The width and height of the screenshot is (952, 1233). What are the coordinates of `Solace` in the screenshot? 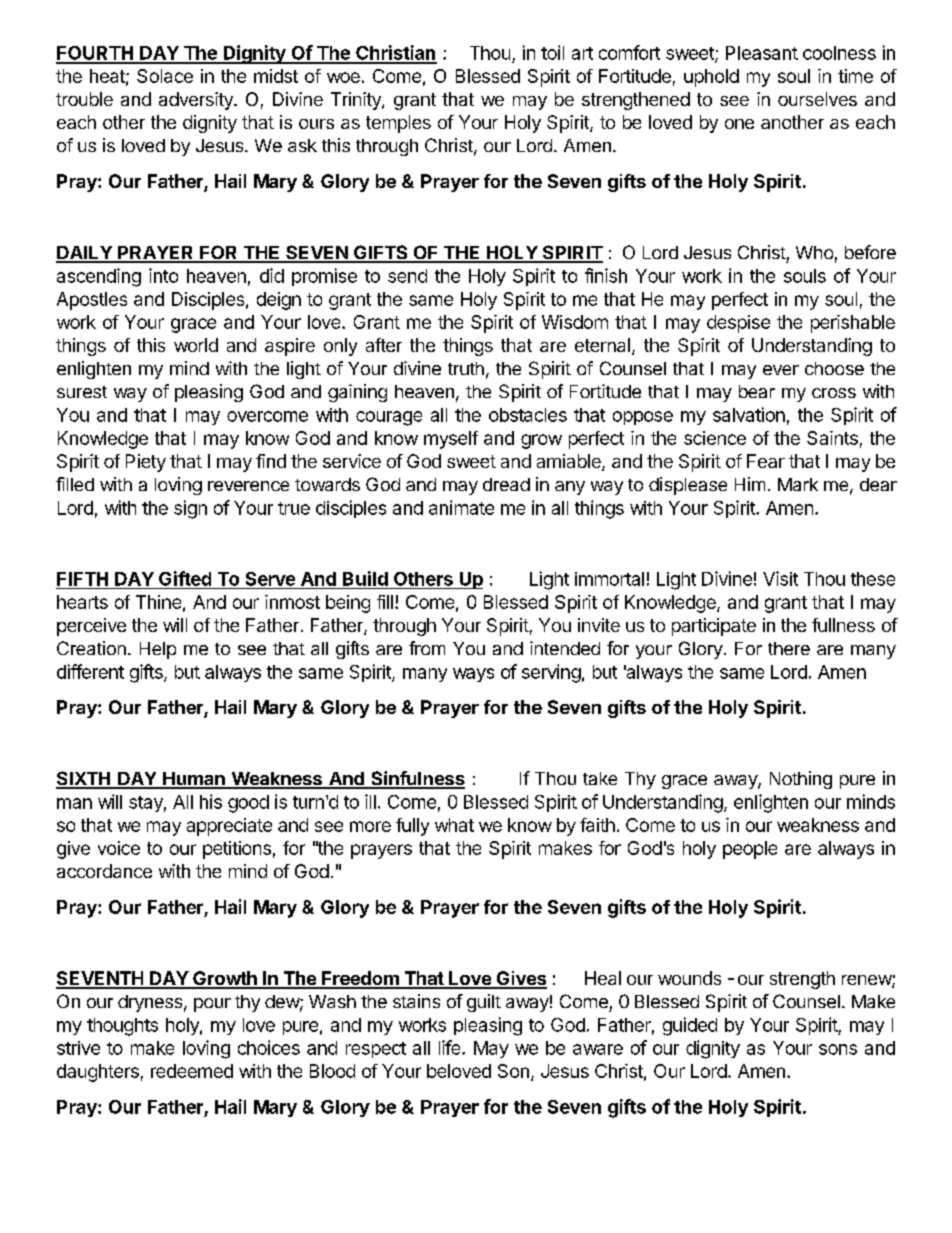 It's located at (165, 76).
